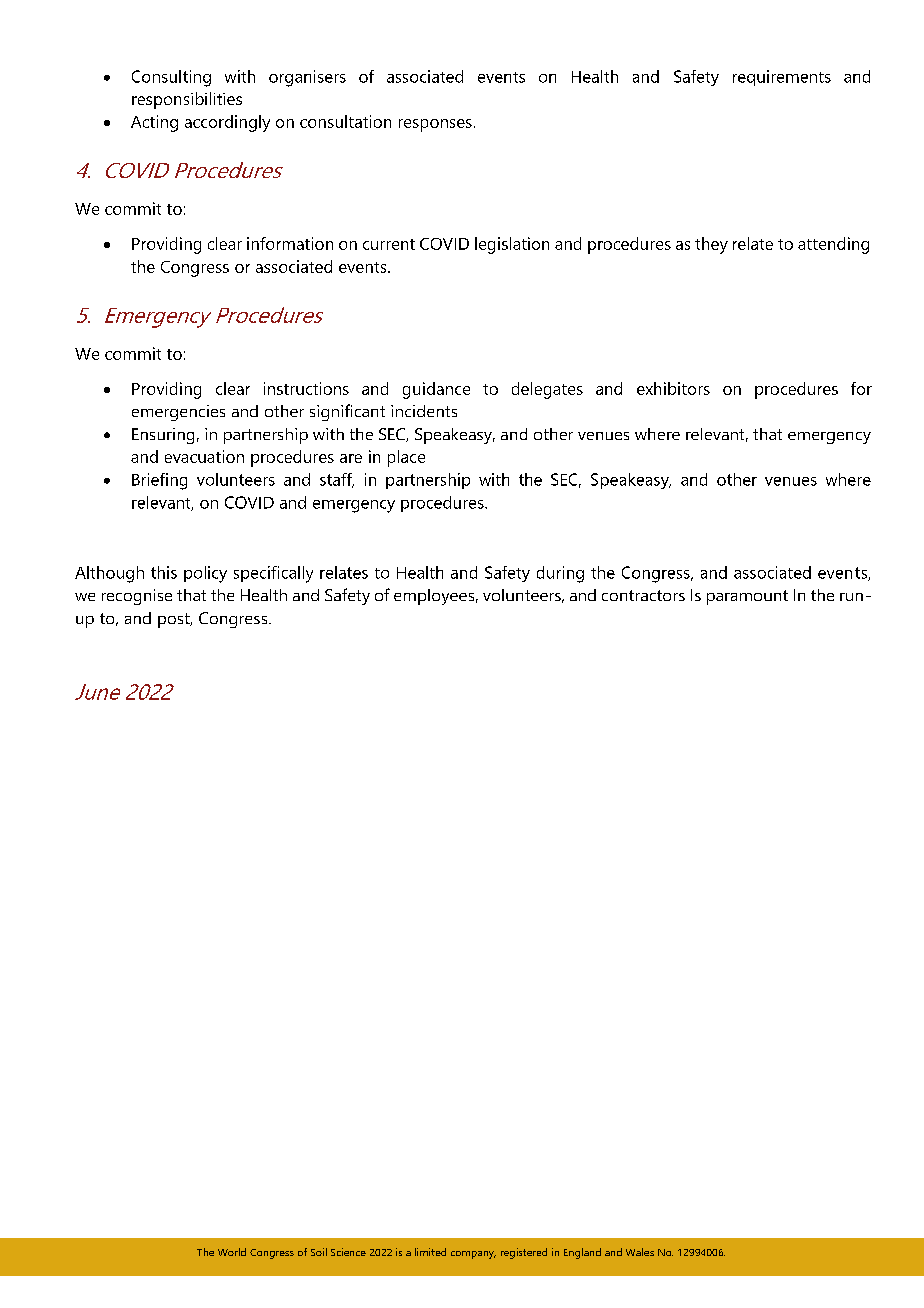  Describe the element at coordinates (205, 574) in the document. I see `policy` at that location.
